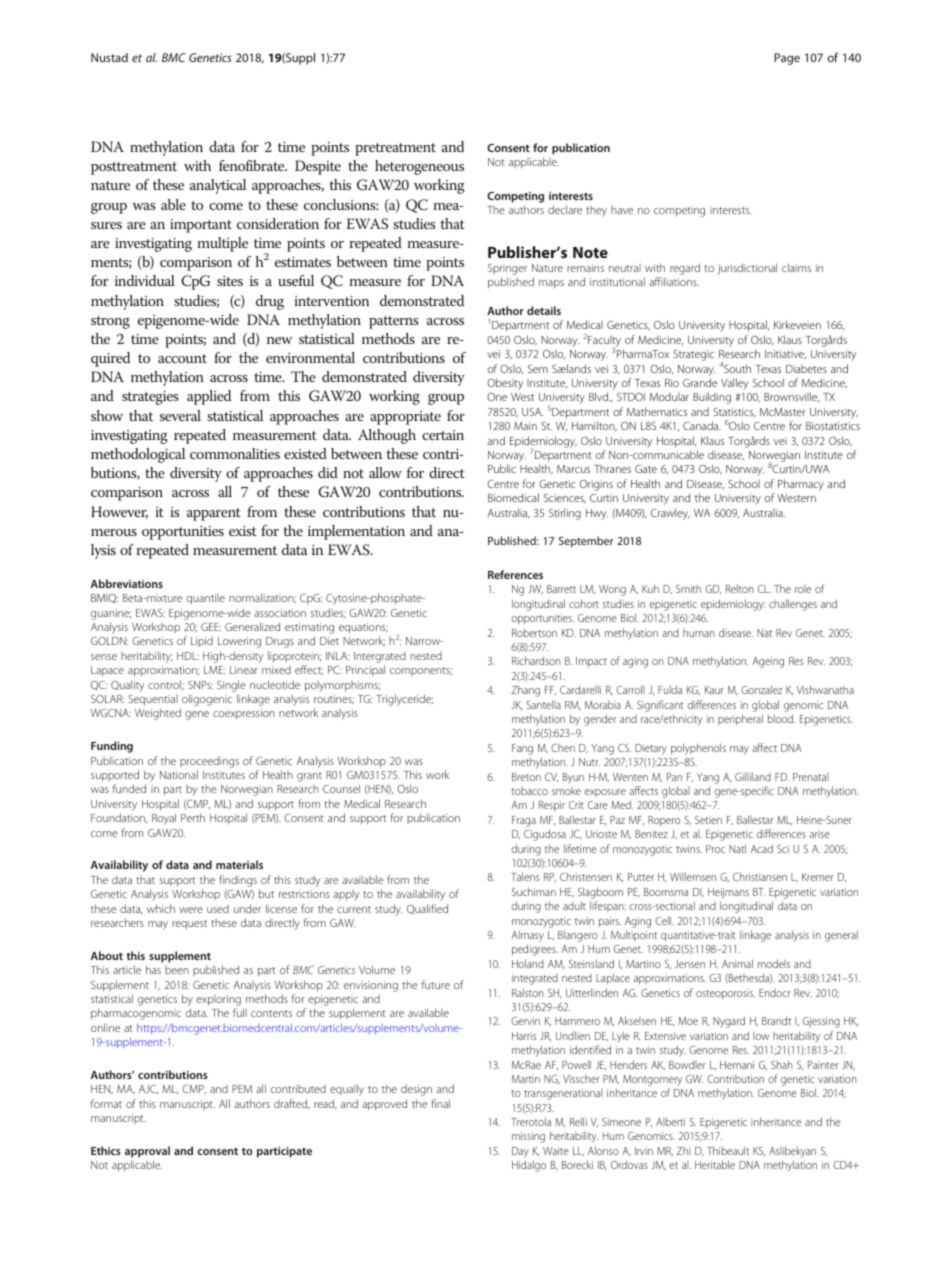 Image resolution: width=952 pixels, height=1265 pixels. What do you see at coordinates (179, 774) in the image?
I see `National` at bounding box center [179, 774].
